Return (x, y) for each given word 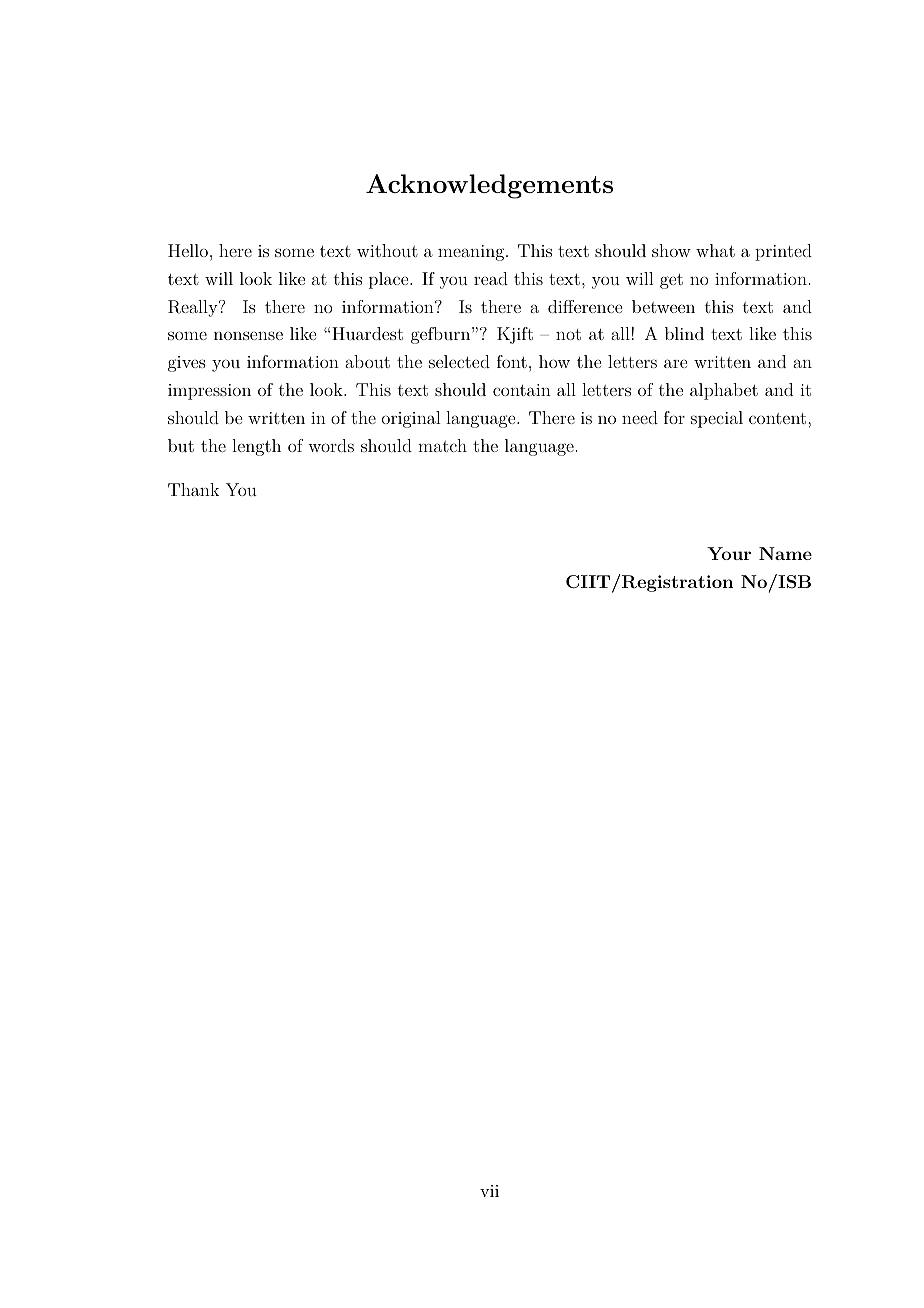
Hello (188, 250)
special (717, 419)
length (256, 447)
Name (785, 553)
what (715, 250)
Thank (193, 489)
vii (489, 1191)
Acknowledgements (489, 186)
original (411, 419)
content (779, 418)
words (331, 445)
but (181, 445)
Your (729, 553)
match (442, 445)
